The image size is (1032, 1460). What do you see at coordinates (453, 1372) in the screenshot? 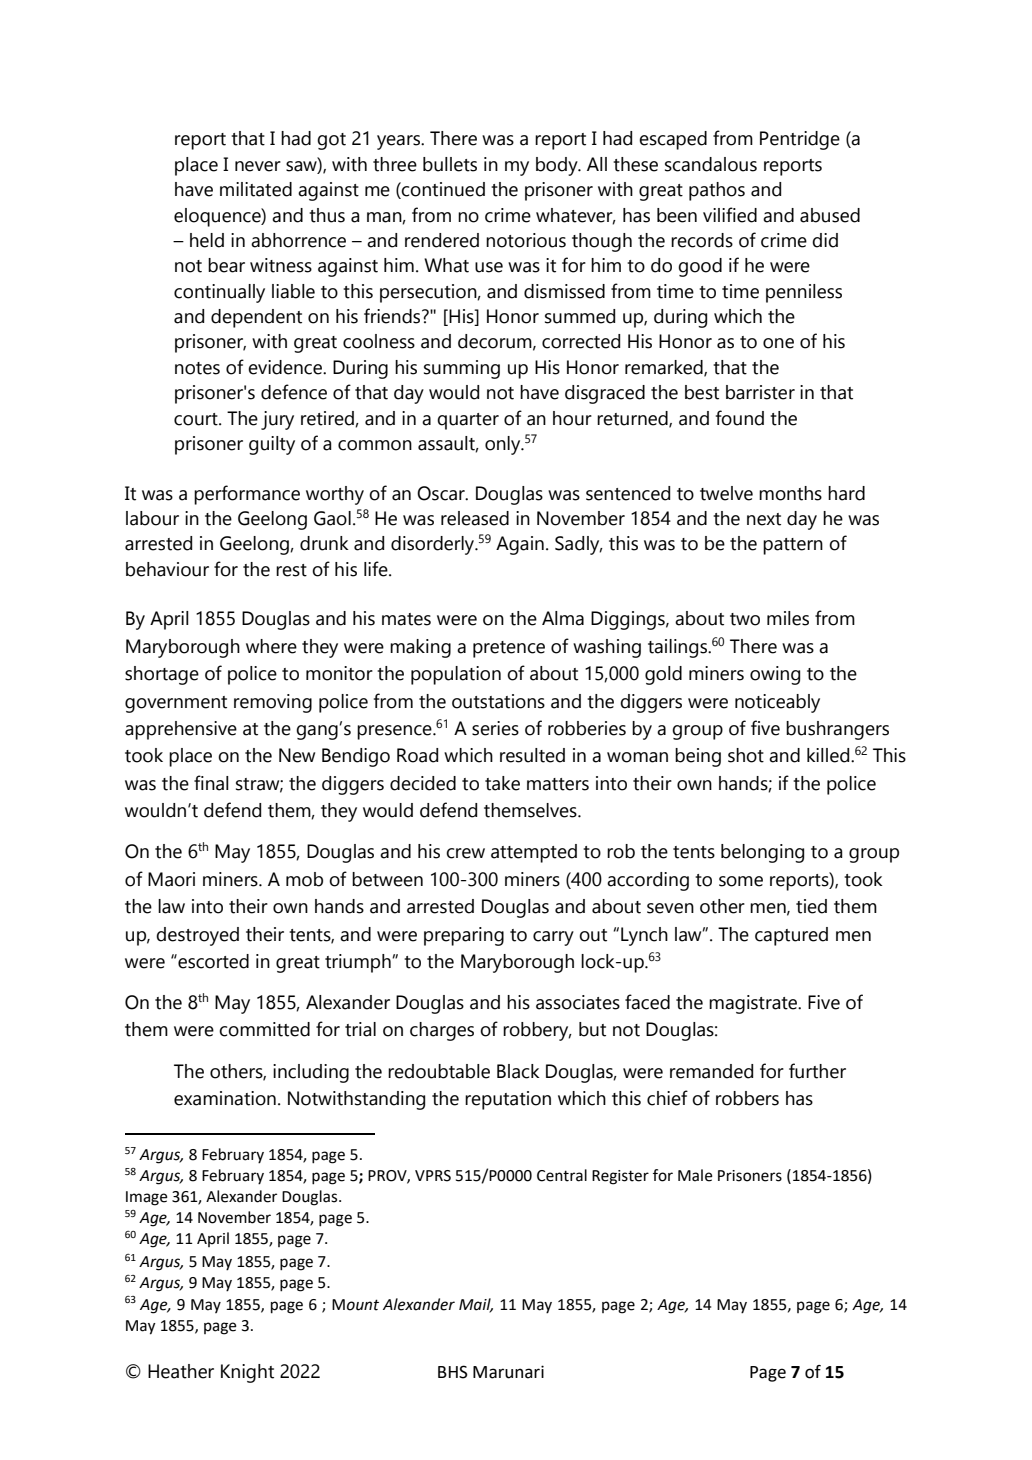
I see `BHS` at bounding box center [453, 1372].
